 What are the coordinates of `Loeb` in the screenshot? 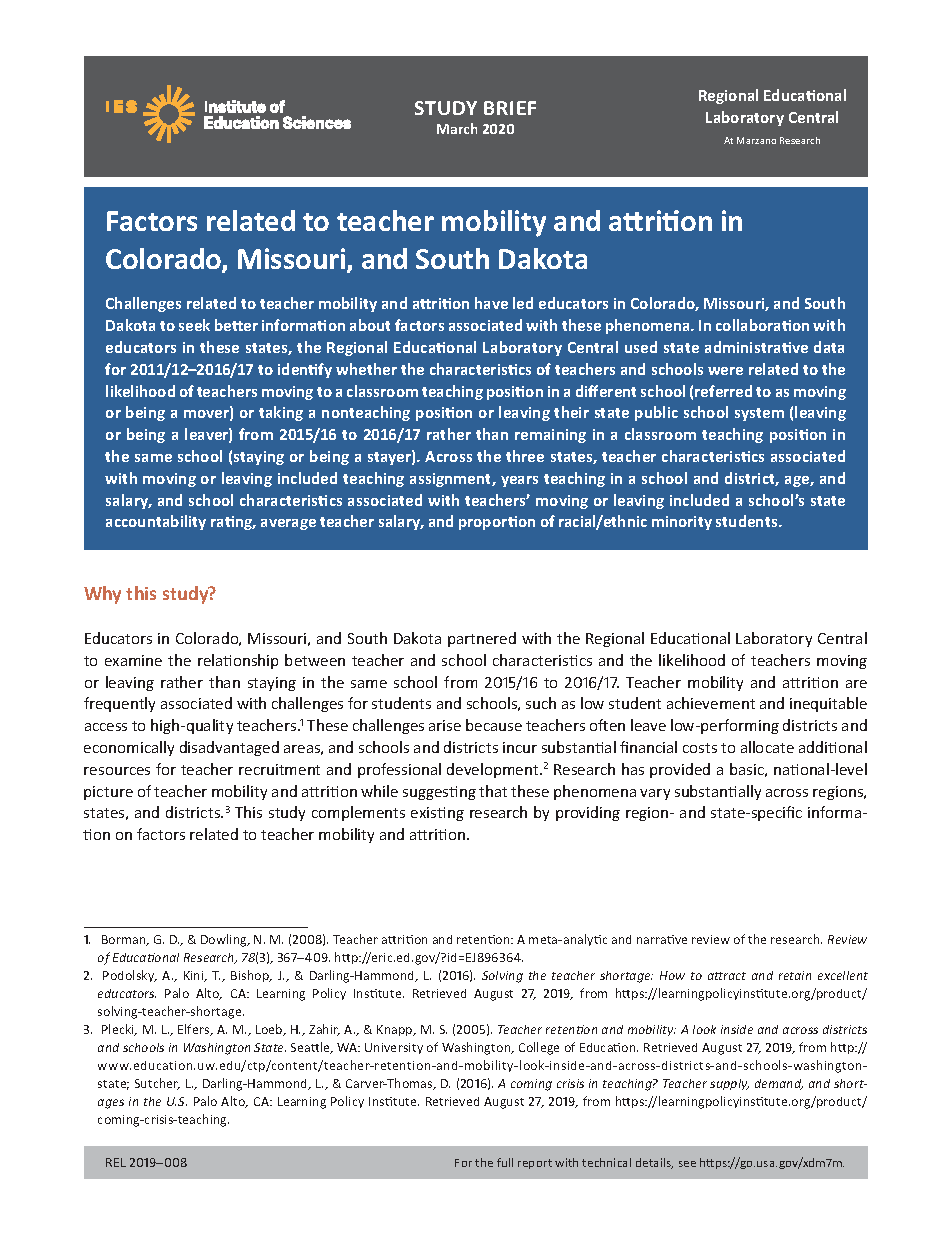 It's located at (270, 1030).
